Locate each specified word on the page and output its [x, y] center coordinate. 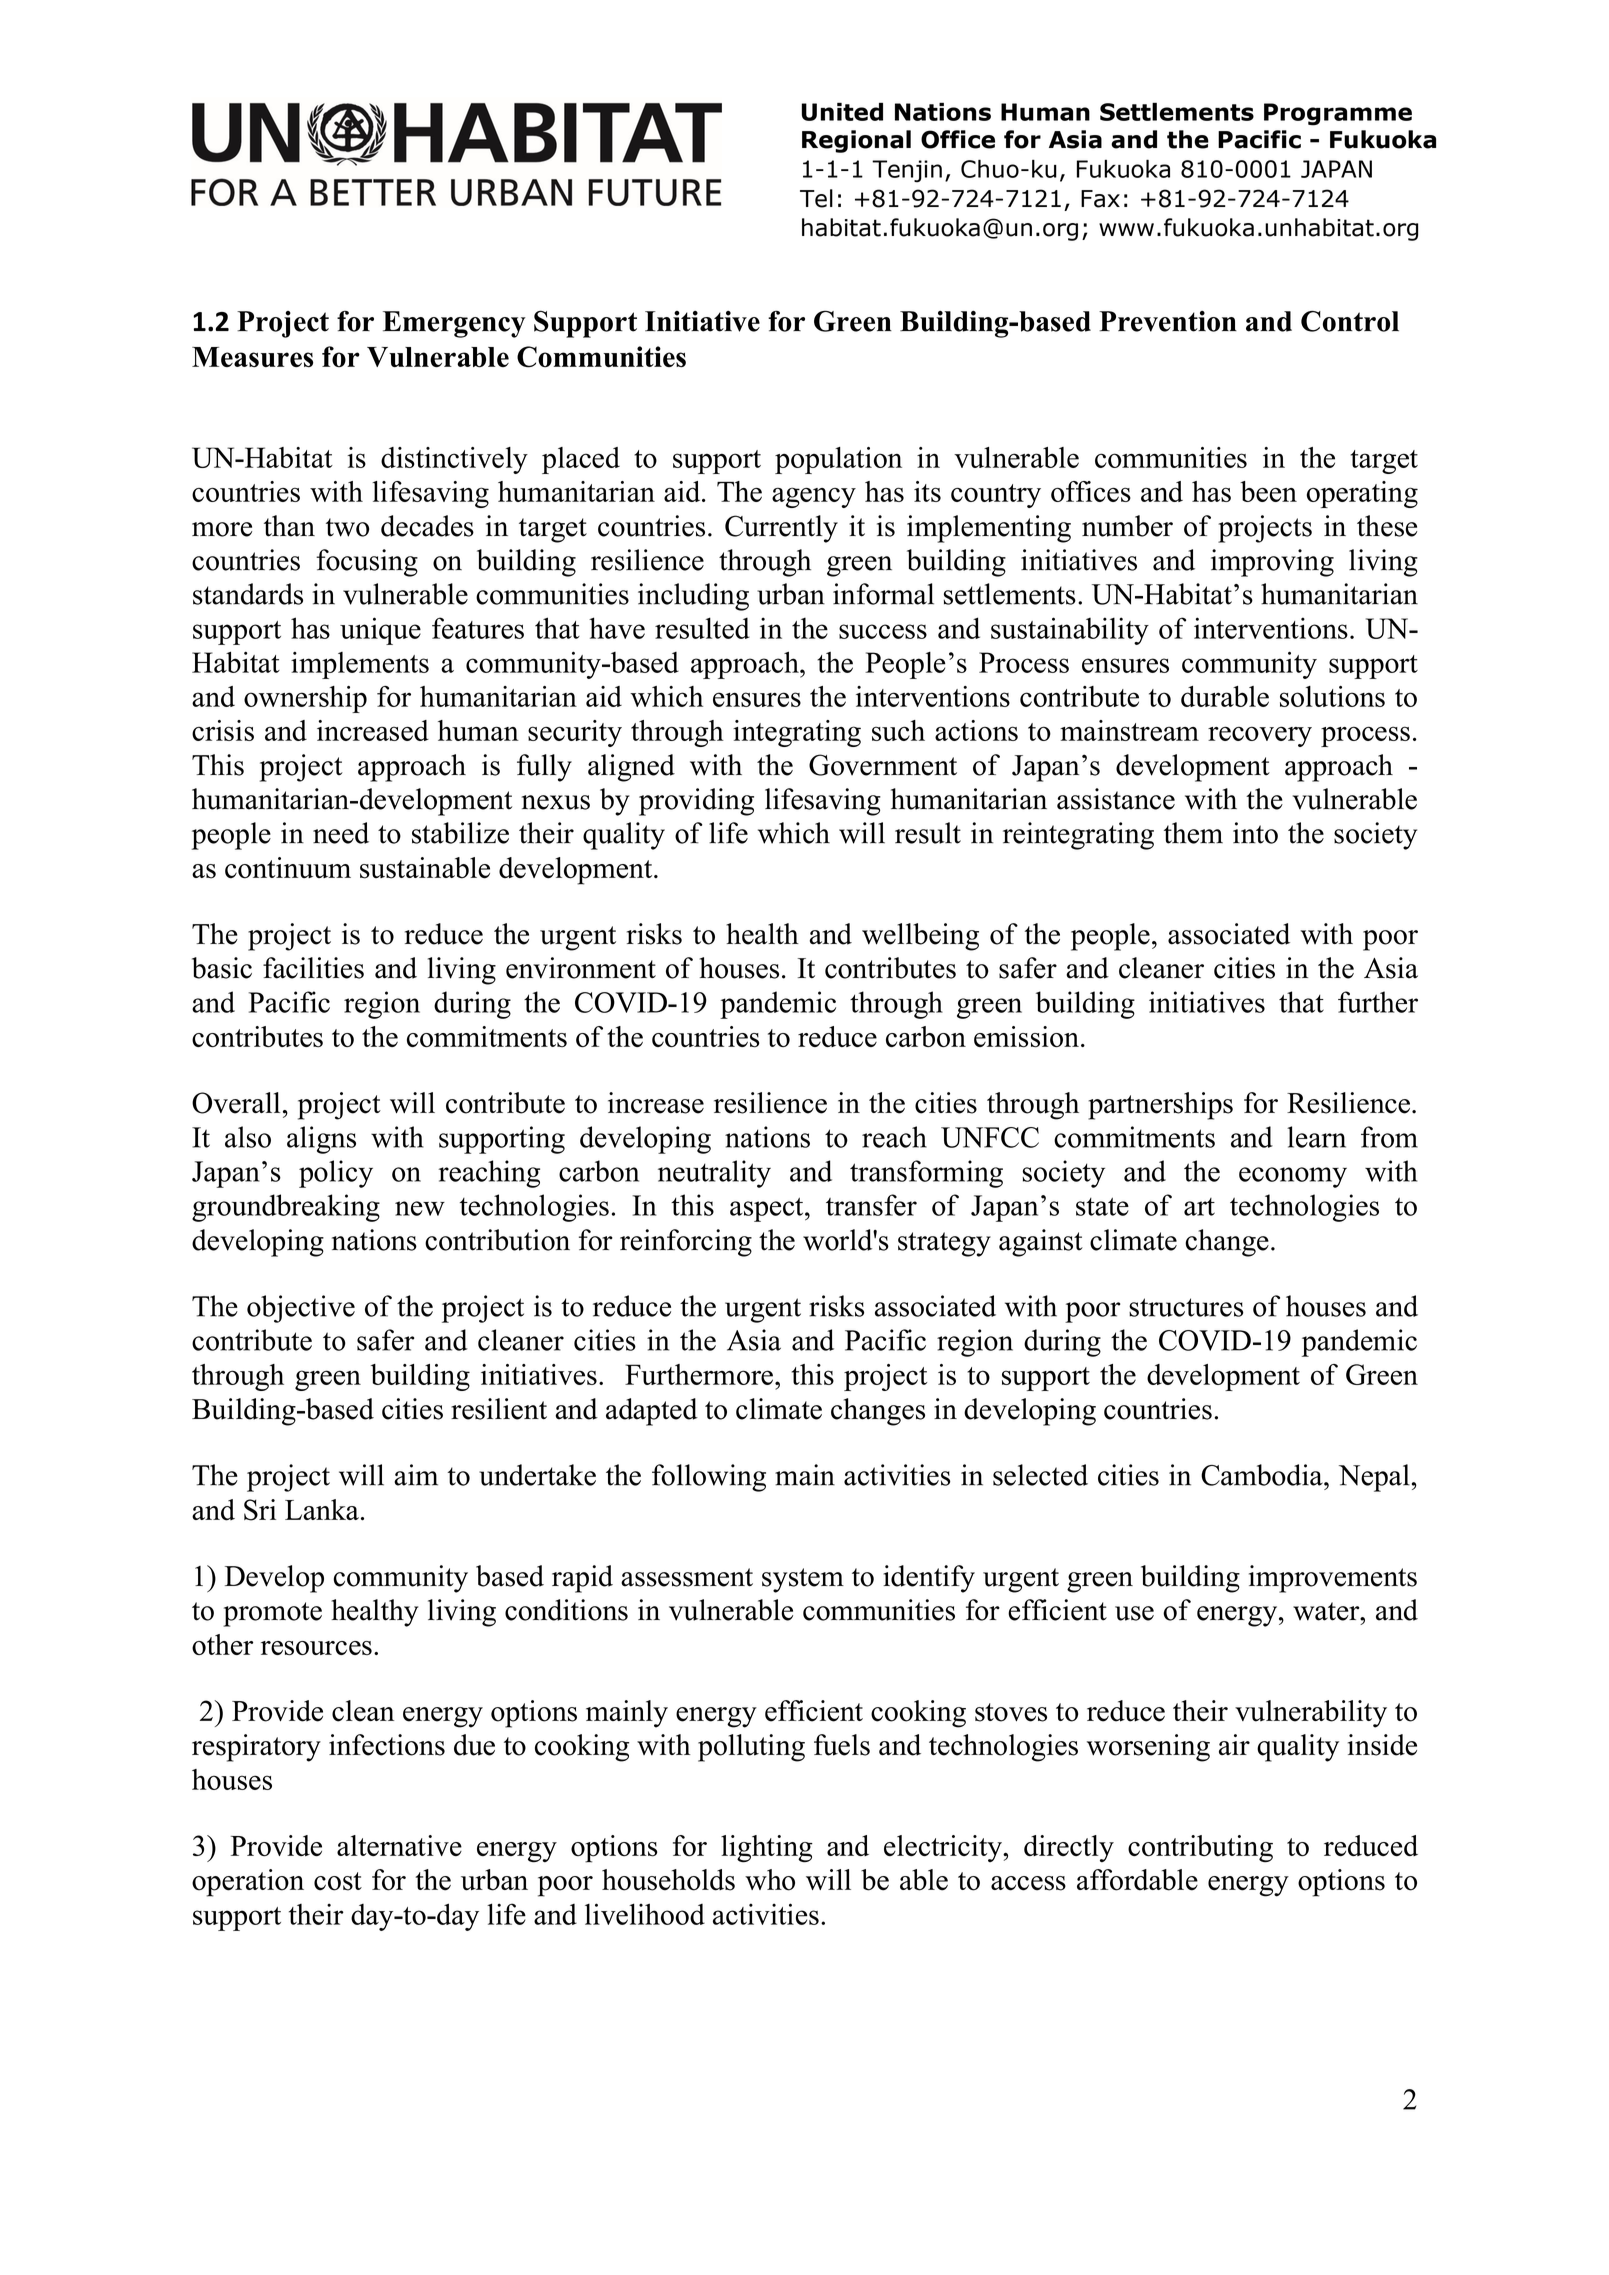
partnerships [1160, 1106]
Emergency [454, 324]
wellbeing [920, 937]
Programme [1338, 114]
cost [338, 1881]
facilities [313, 968]
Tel [816, 198]
